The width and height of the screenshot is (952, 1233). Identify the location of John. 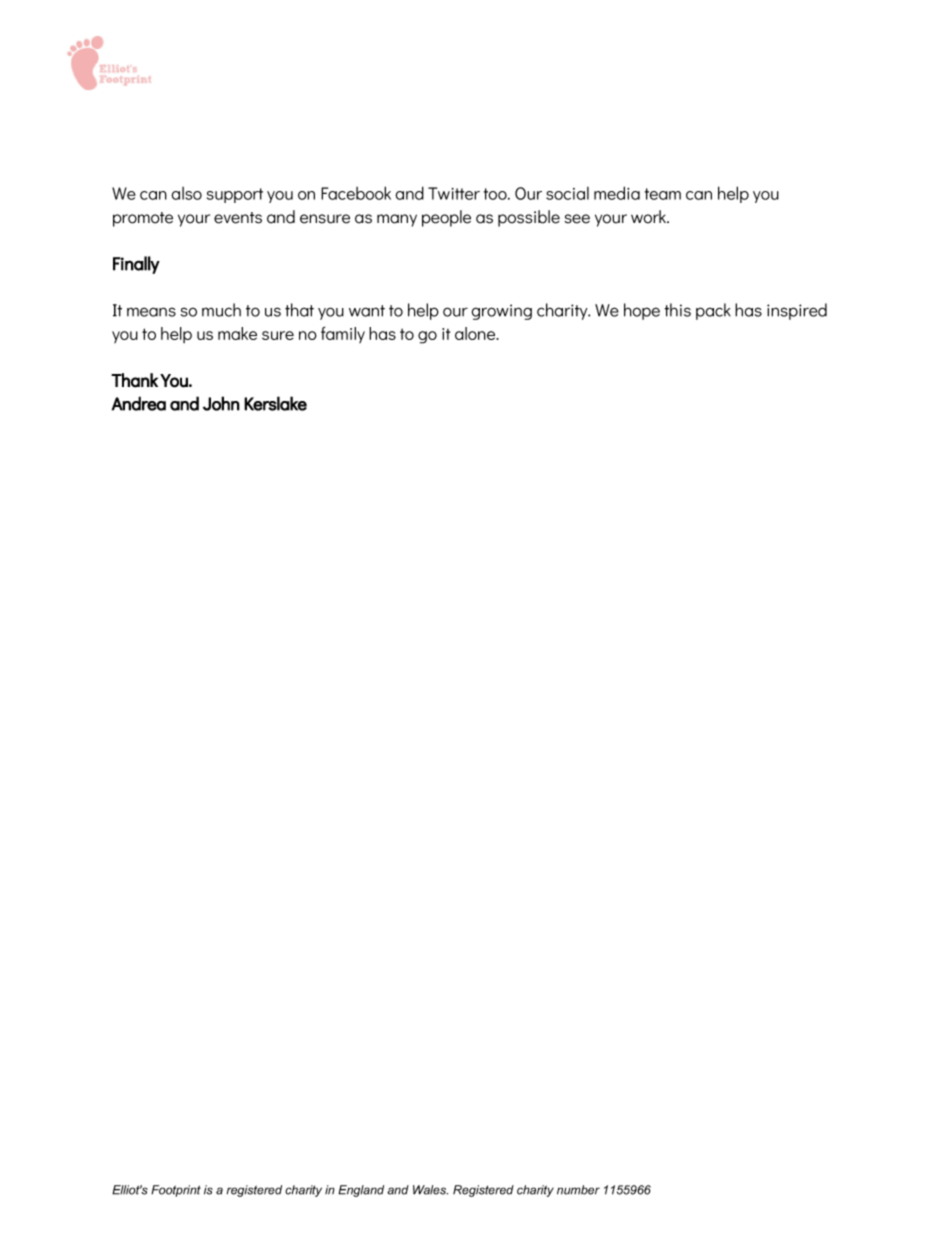
(221, 403).
